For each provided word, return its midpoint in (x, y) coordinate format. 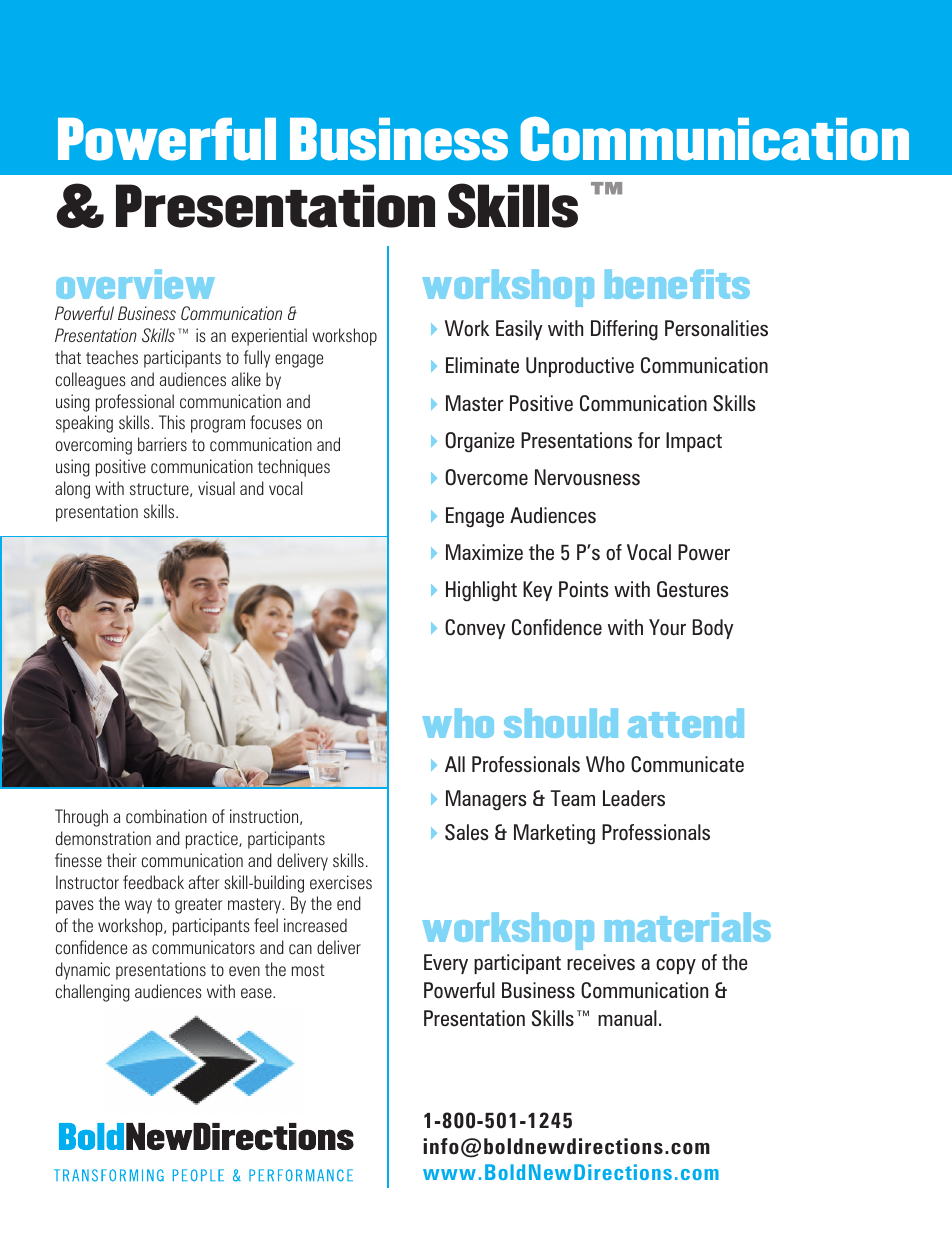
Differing (624, 330)
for (649, 440)
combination (166, 816)
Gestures (692, 589)
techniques (294, 468)
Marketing (554, 834)
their (122, 860)
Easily (519, 330)
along (72, 490)
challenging (93, 993)
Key (538, 591)
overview (135, 284)
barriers (162, 444)
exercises (341, 882)
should (561, 723)
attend (686, 723)
